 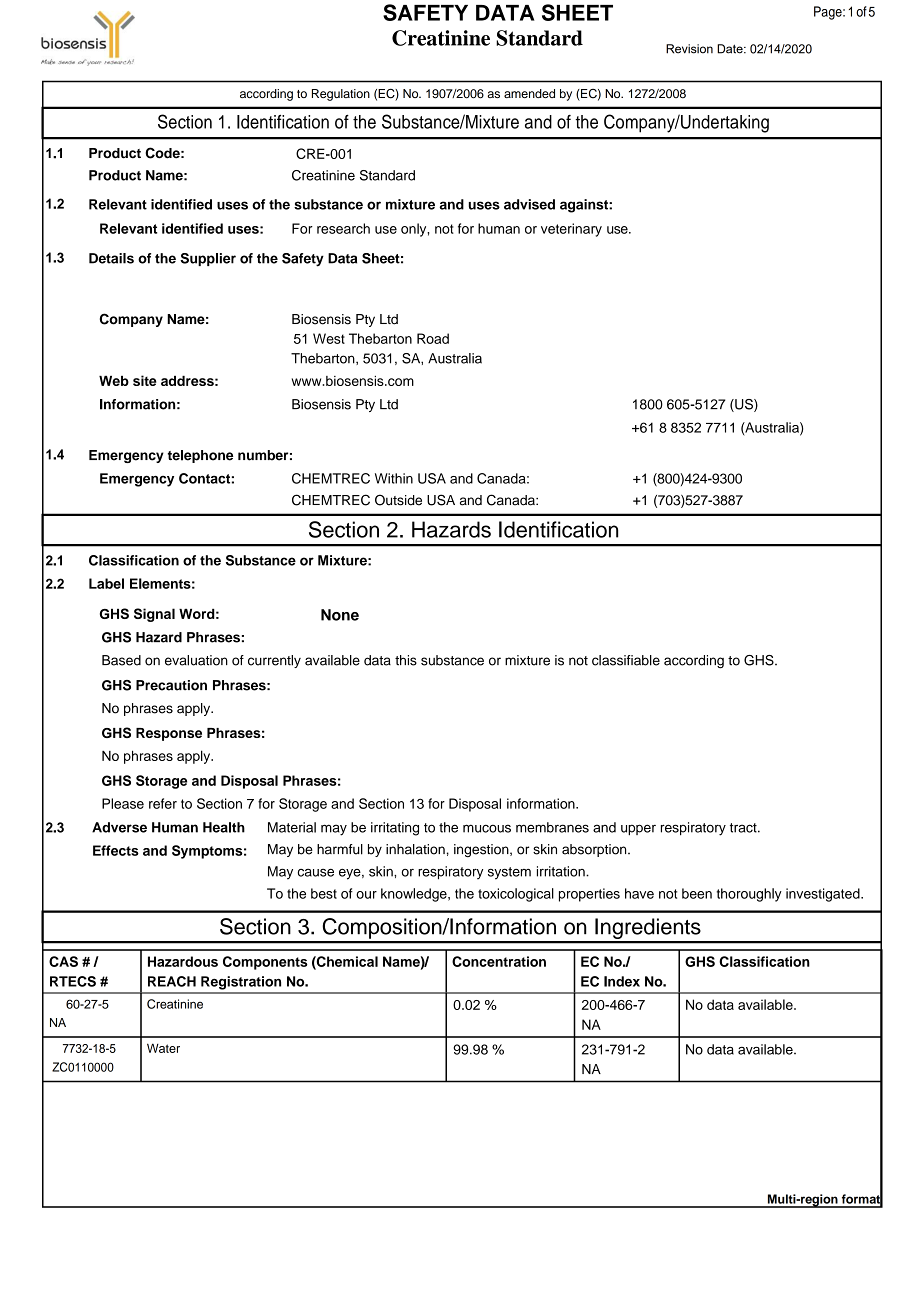 I want to click on amended, so click(x=529, y=93).
